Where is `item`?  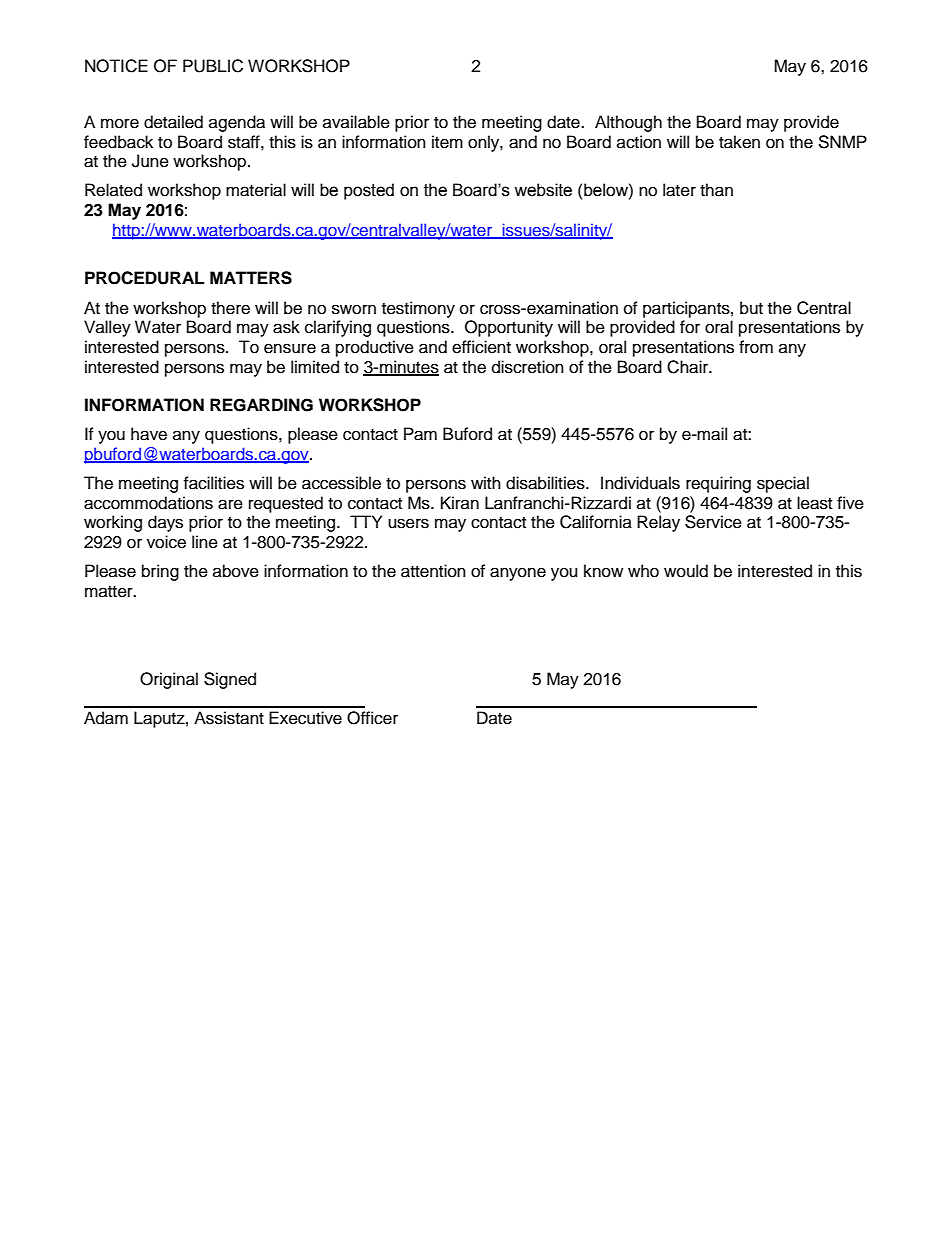 item is located at coordinates (447, 142).
